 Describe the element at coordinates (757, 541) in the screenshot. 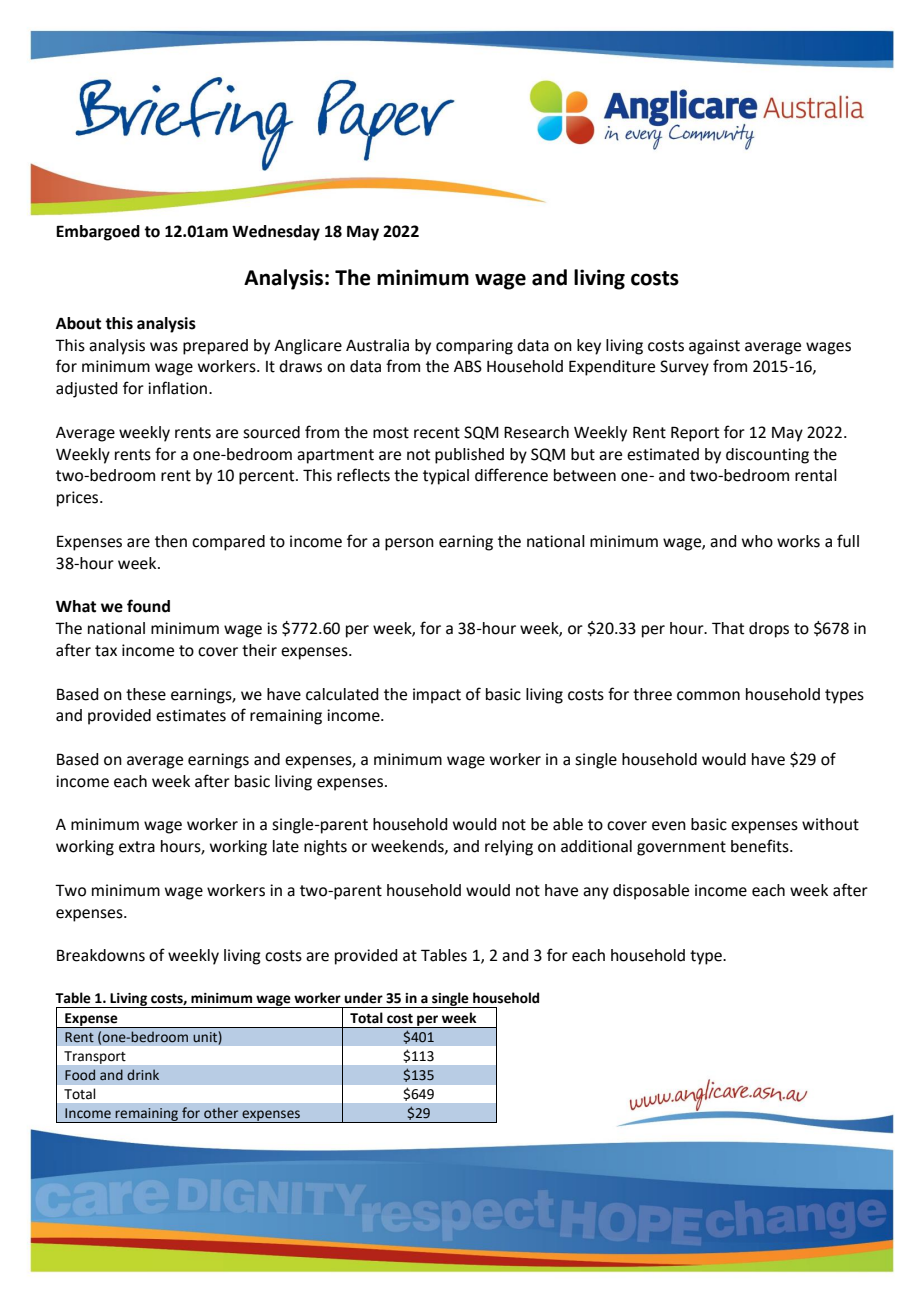

I see `who` at that location.
